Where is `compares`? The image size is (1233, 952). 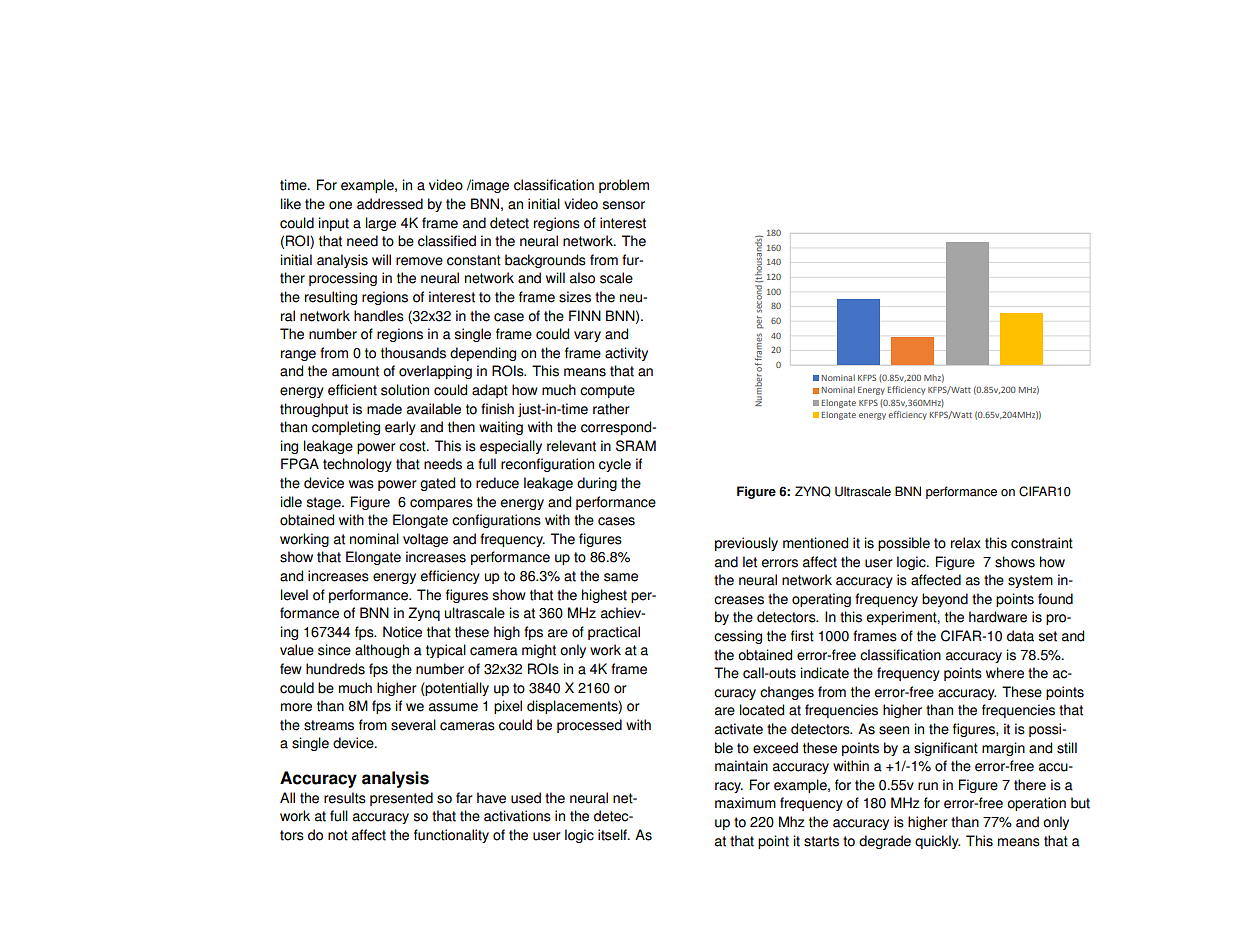 compares is located at coordinates (441, 504).
